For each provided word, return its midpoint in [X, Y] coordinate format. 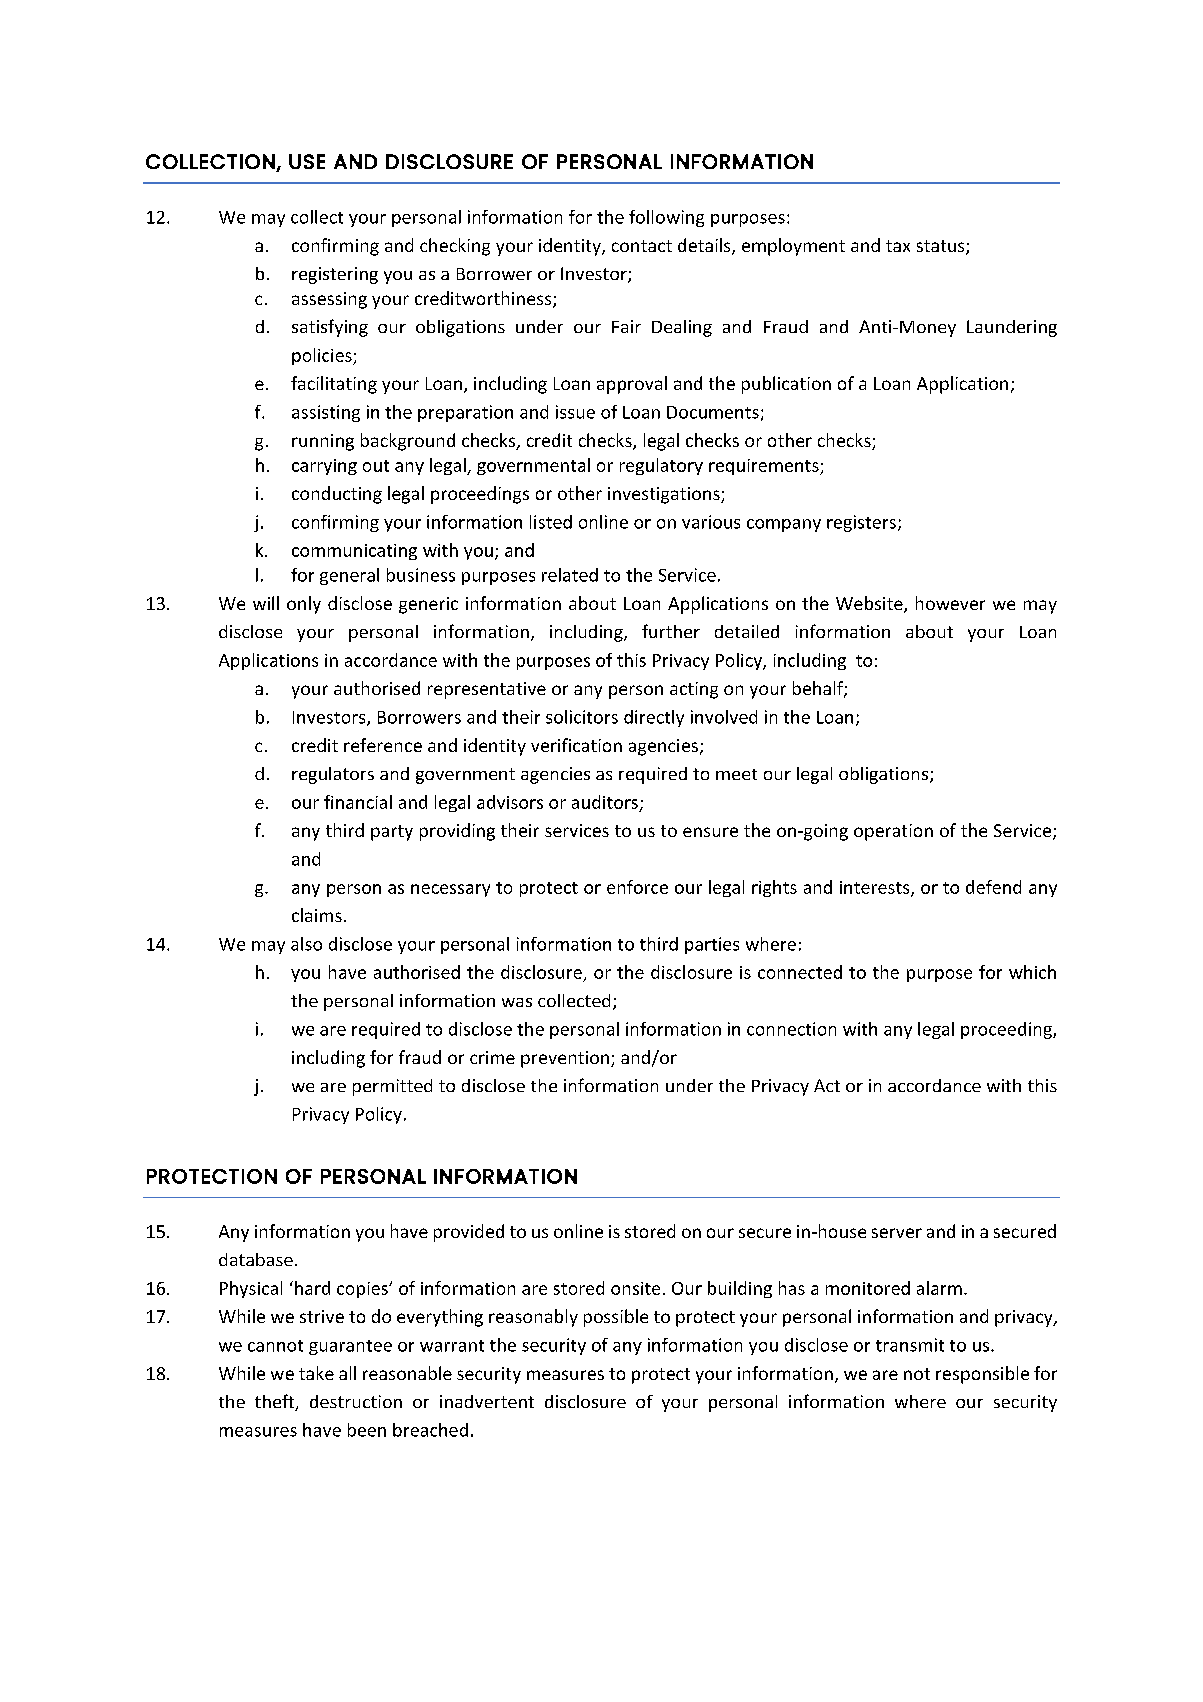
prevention [565, 1059]
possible [616, 1318]
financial [358, 802]
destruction [356, 1401]
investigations [665, 495]
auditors [605, 802]
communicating [354, 552]
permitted [392, 1087]
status [942, 247]
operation [893, 832]
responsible [982, 1375]
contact [642, 246]
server [897, 1233]
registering [335, 275]
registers [861, 523]
